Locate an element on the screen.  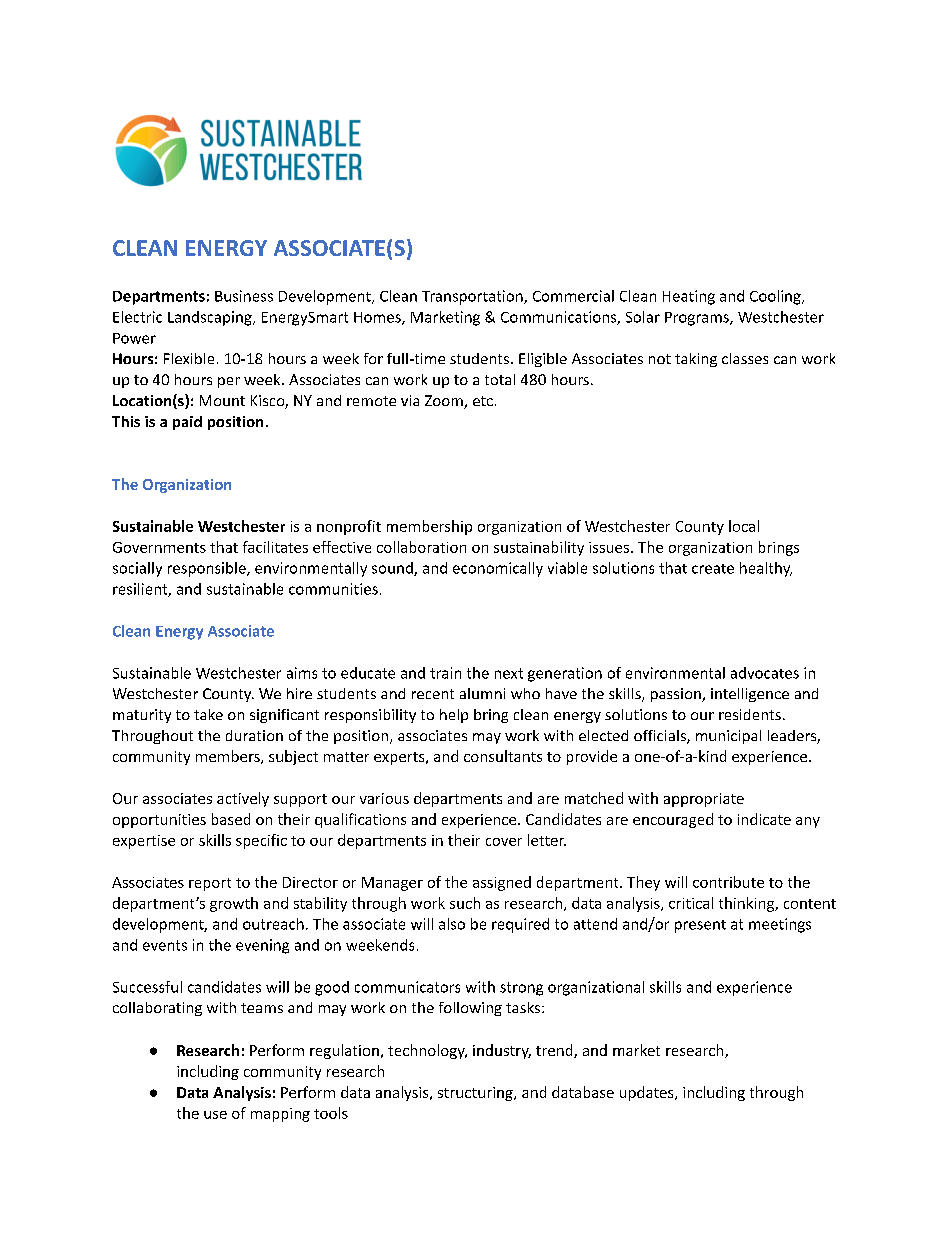
Programs is located at coordinates (698, 319).
